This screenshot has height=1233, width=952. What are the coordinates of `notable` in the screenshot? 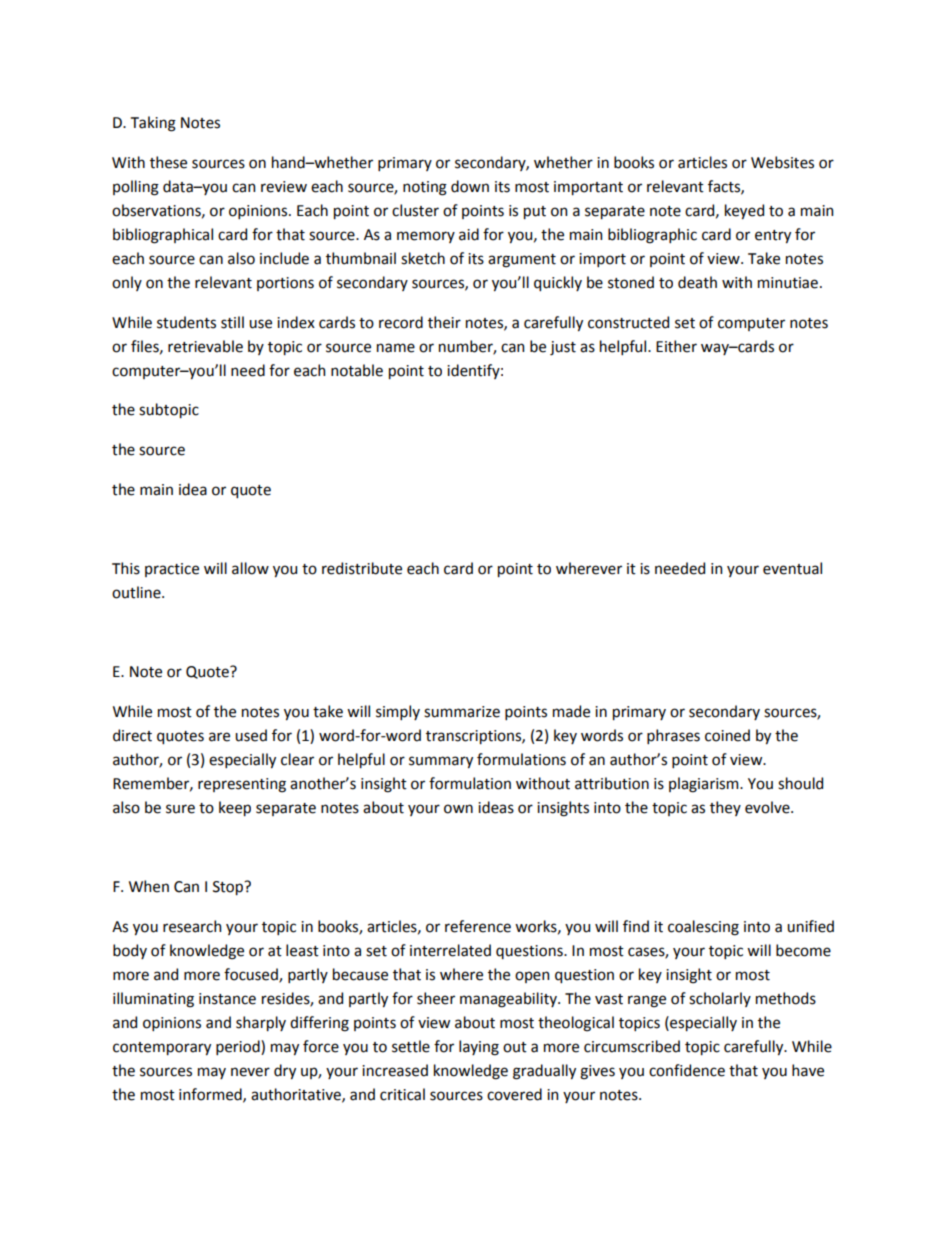 It's located at (357, 370).
